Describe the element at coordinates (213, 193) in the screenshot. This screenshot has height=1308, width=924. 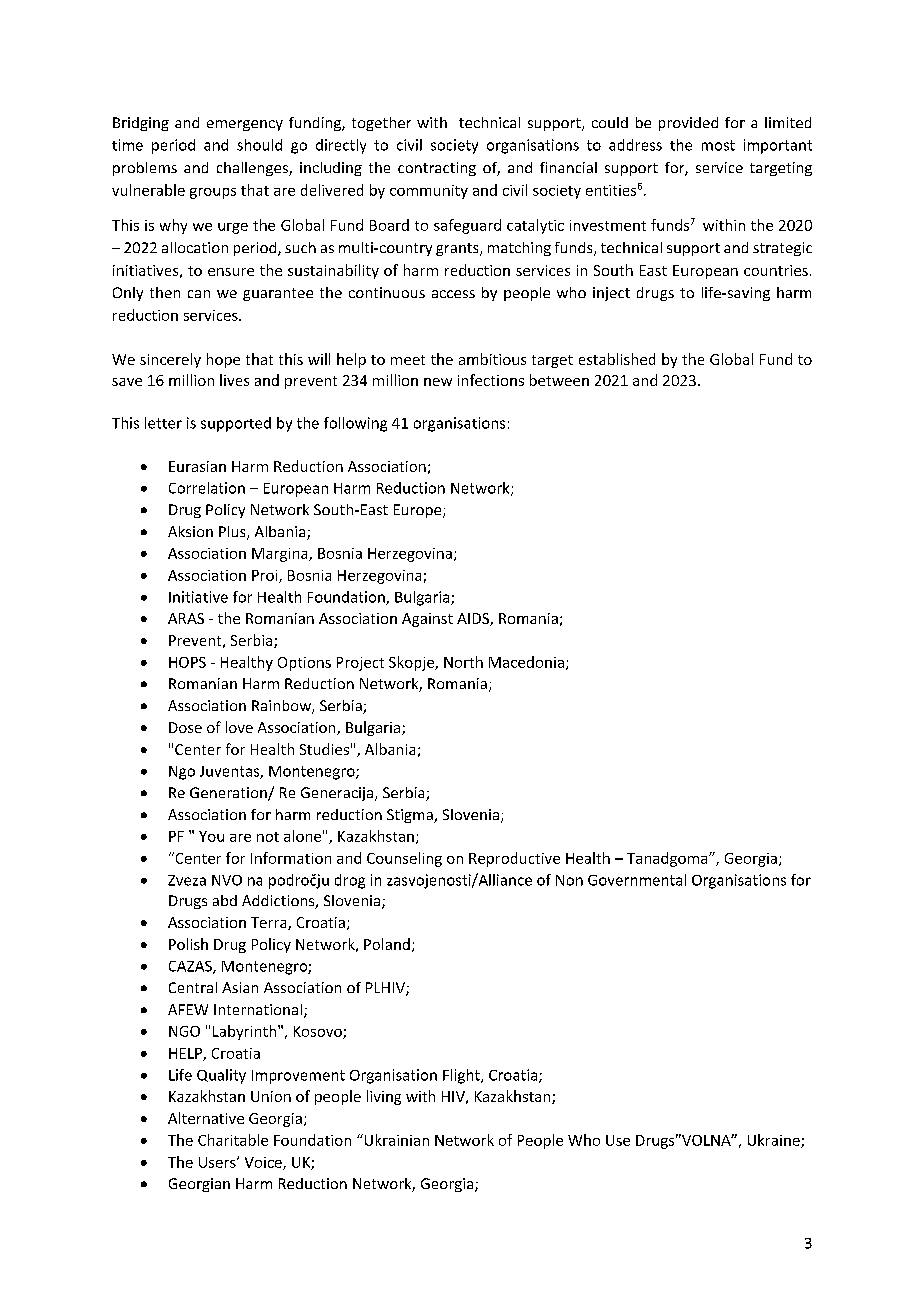
I see `groups` at that location.
